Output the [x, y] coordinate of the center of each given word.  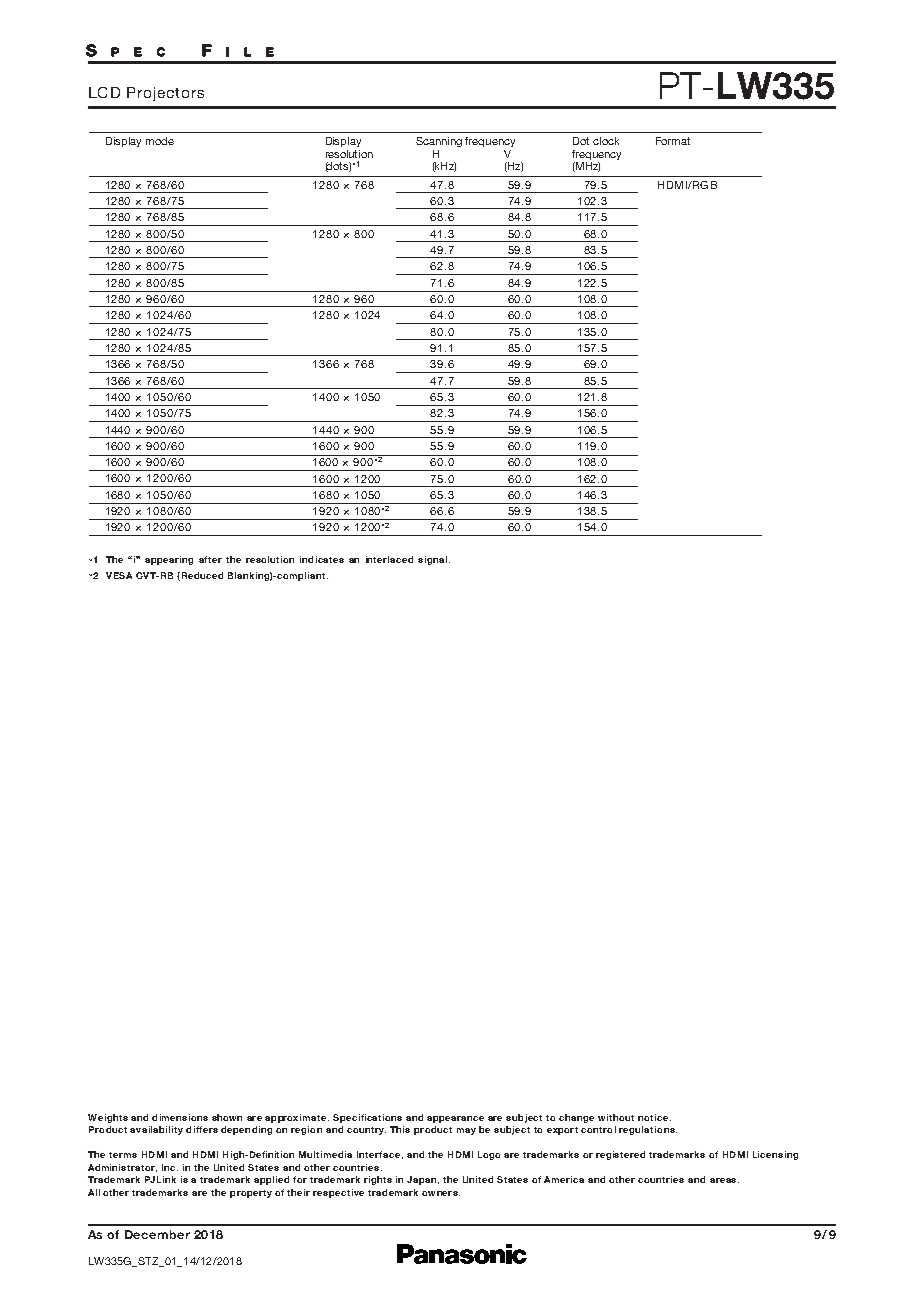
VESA [119, 575]
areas [724, 1180]
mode [160, 141]
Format [673, 141]
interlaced [389, 559]
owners [441, 1193]
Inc [170, 1167]
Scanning [439, 142]
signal [432, 560]
